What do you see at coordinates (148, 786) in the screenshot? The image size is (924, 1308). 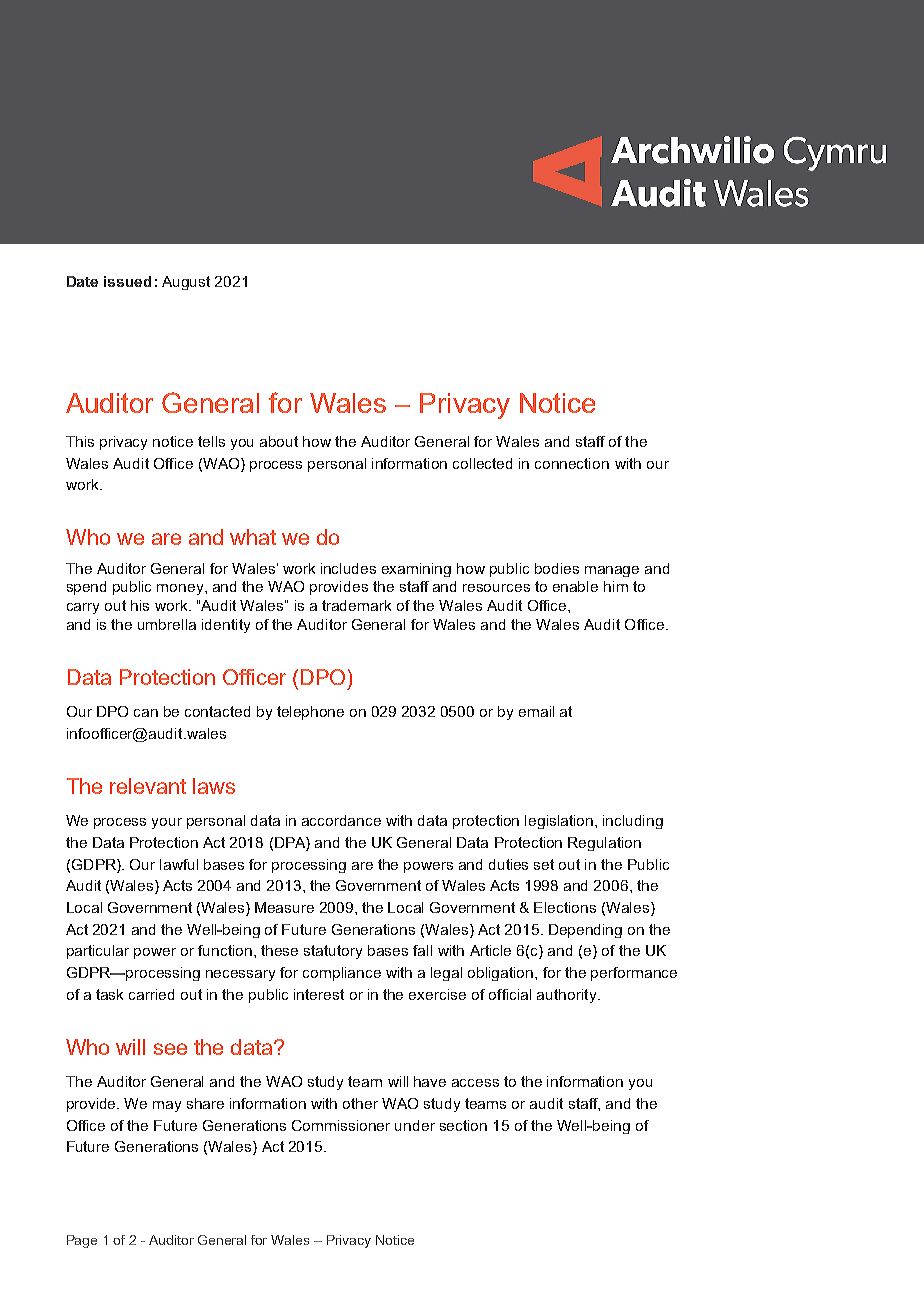 I see `relevant` at bounding box center [148, 786].
